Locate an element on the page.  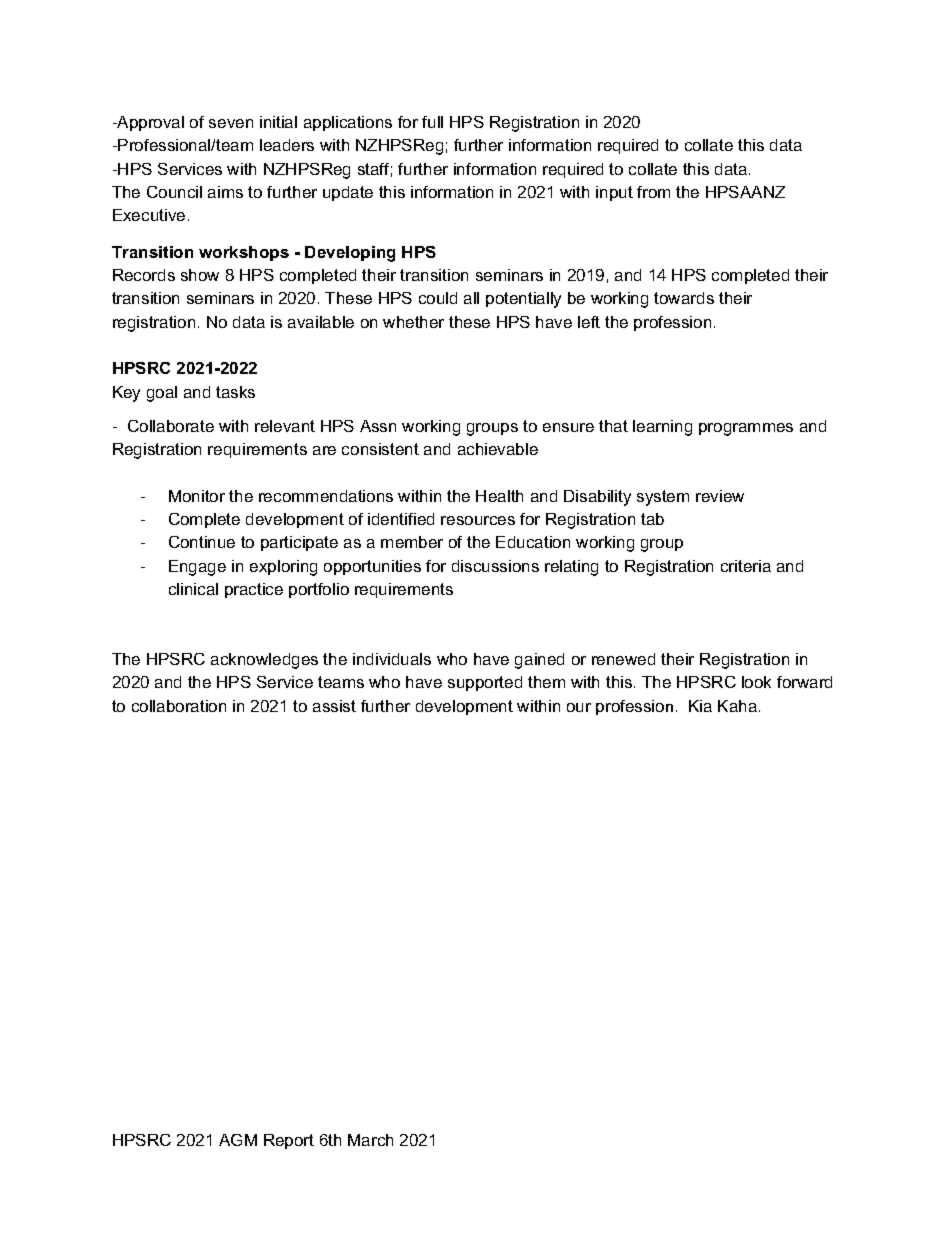
from is located at coordinates (653, 192).
